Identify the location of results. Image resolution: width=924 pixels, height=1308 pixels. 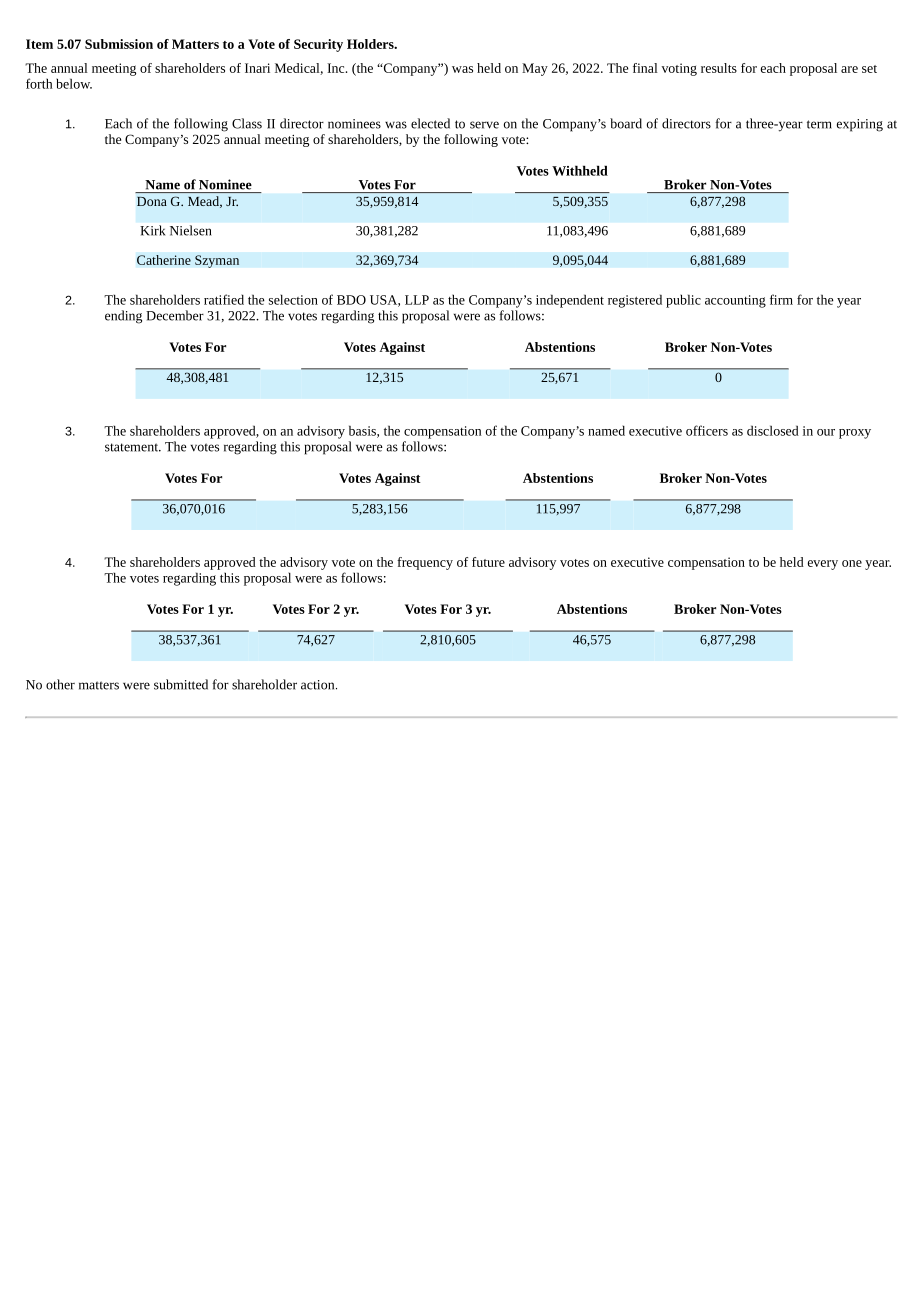
(719, 68).
